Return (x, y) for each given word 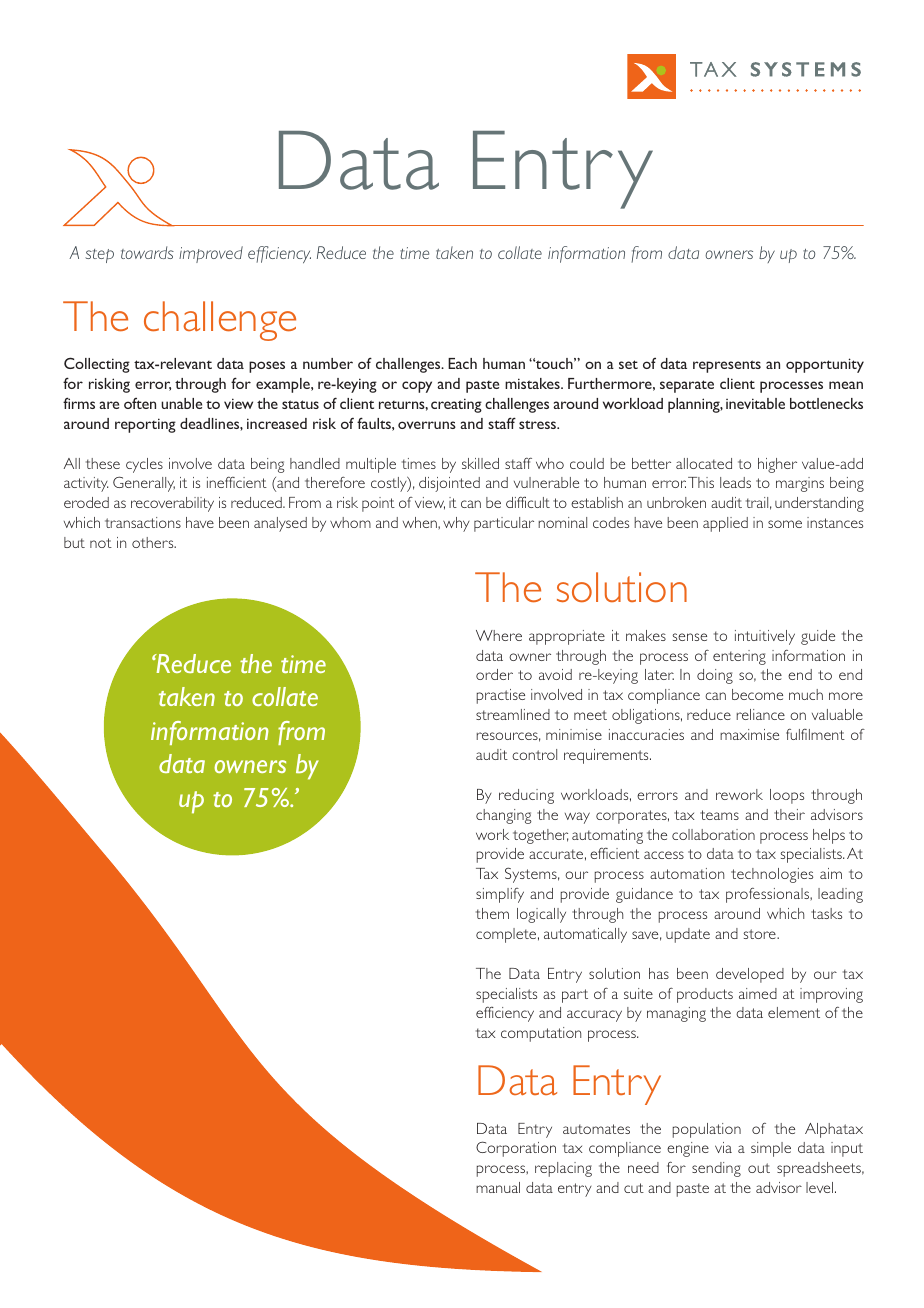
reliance (761, 714)
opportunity (825, 365)
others (154, 542)
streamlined (513, 714)
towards (147, 252)
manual (498, 1187)
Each (462, 363)
